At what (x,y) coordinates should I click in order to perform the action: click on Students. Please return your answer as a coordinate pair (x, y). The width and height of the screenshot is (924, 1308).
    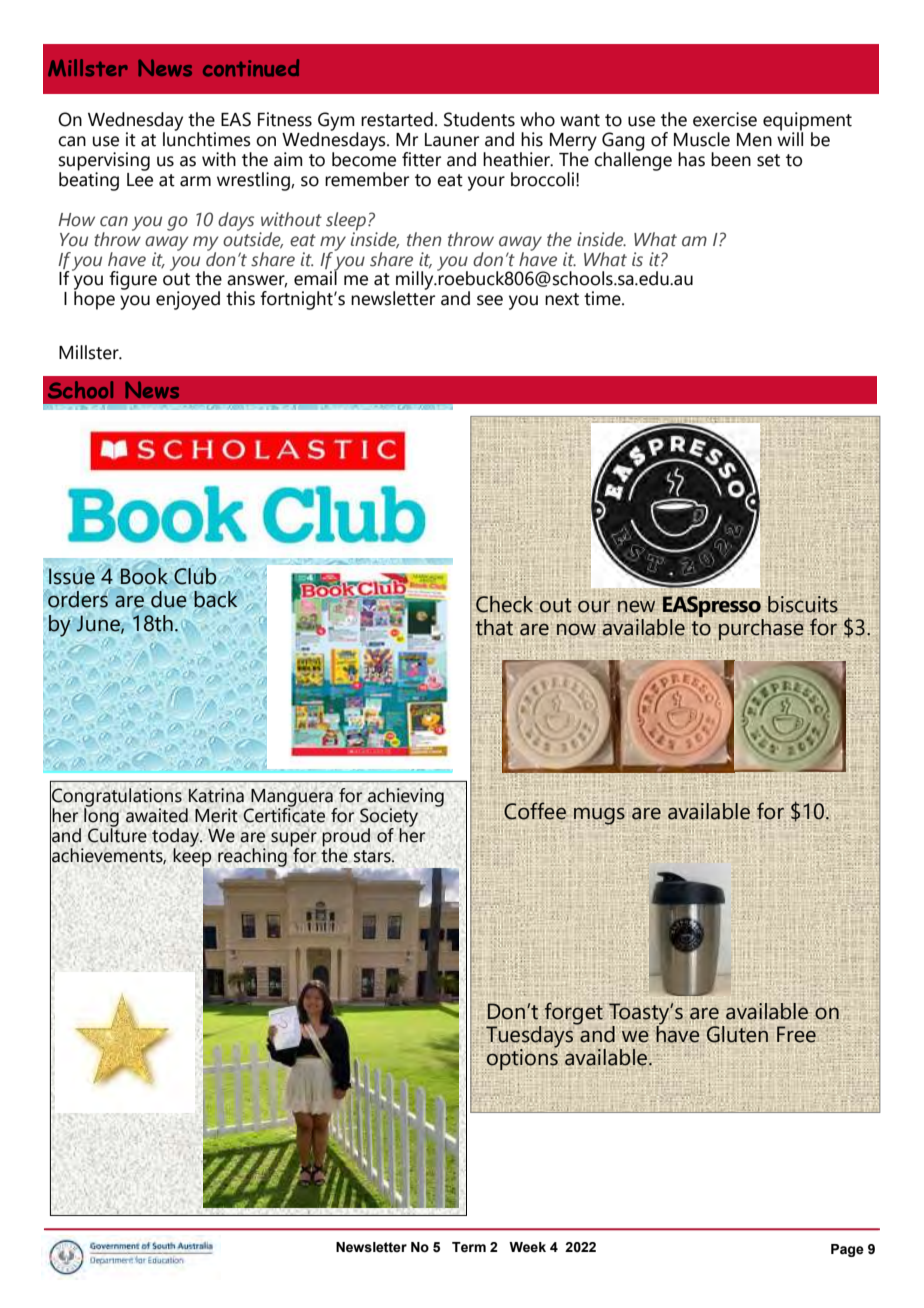
    Looking at the image, I should click on (479, 119).
